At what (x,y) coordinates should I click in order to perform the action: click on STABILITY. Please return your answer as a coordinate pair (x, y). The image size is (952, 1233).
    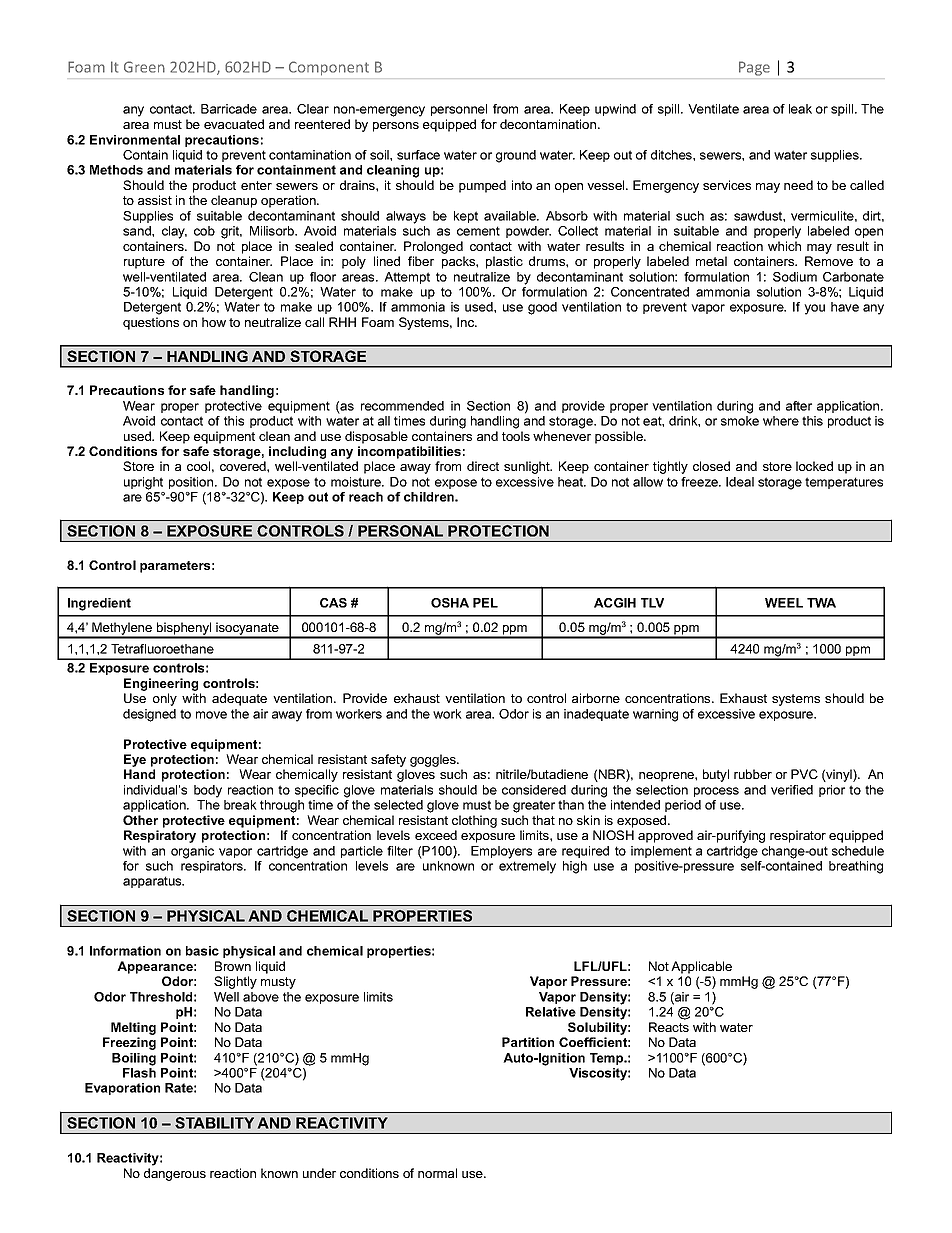
    Looking at the image, I should click on (214, 1123).
